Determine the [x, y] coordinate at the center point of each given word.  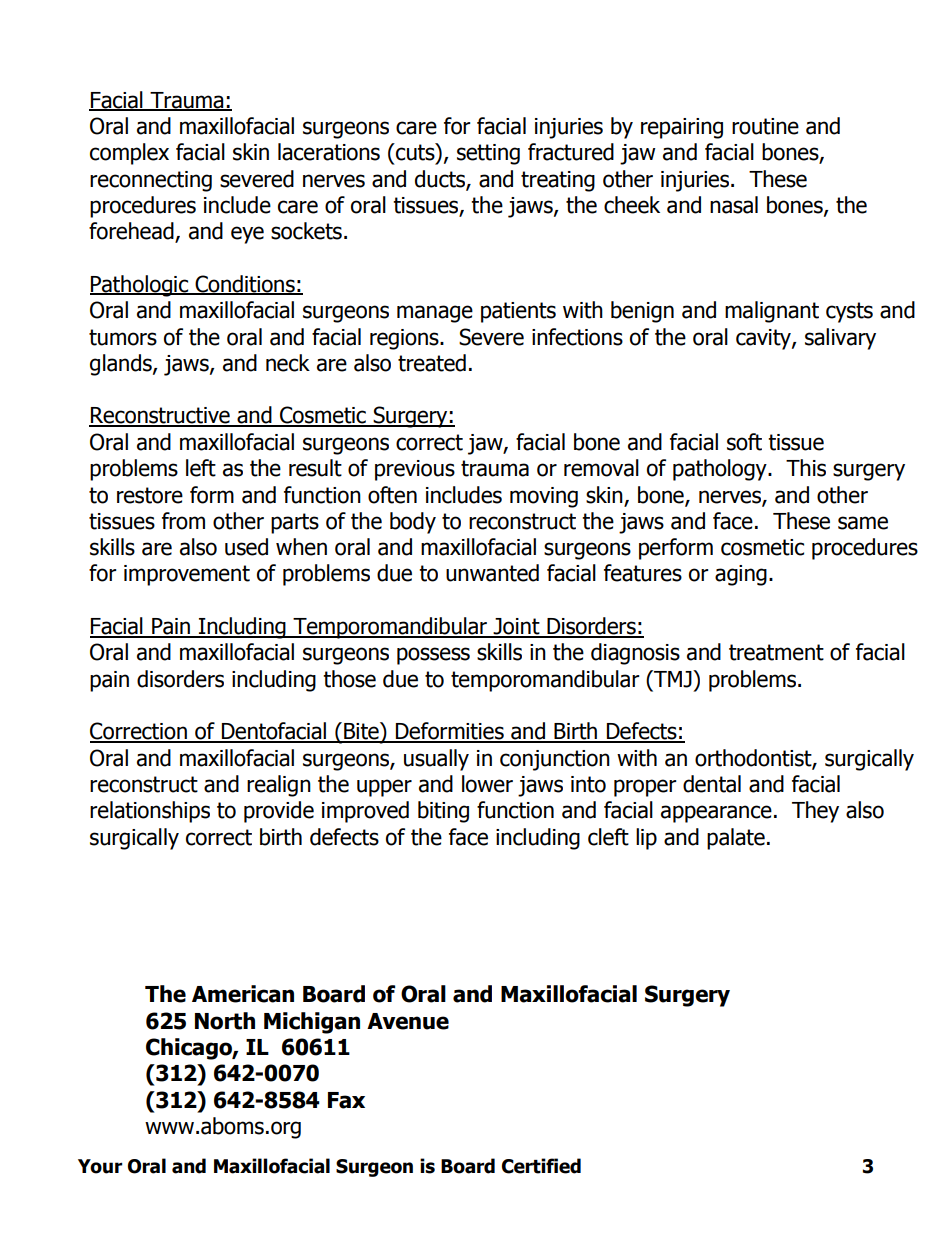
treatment [776, 652]
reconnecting [151, 181]
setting [488, 154]
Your [100, 1166]
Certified [541, 1166]
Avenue [408, 1021]
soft [744, 442]
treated [432, 363]
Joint [517, 627]
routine [765, 126]
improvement [187, 575]
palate [736, 839]
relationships [150, 812]
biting [443, 812]
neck [288, 363]
